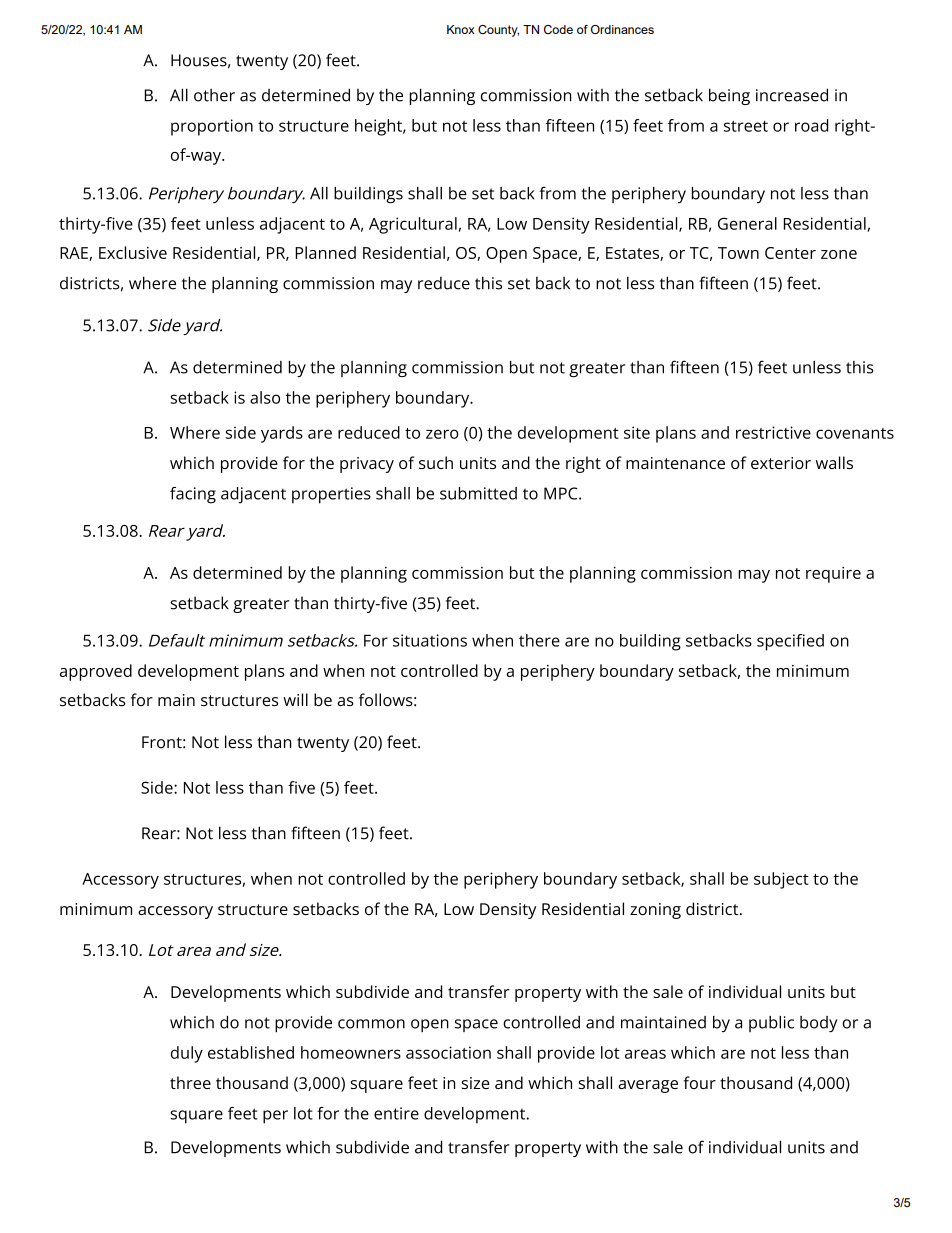 This page has height=1233, width=952. What do you see at coordinates (461, 29) in the page?
I see `Knox` at bounding box center [461, 29].
